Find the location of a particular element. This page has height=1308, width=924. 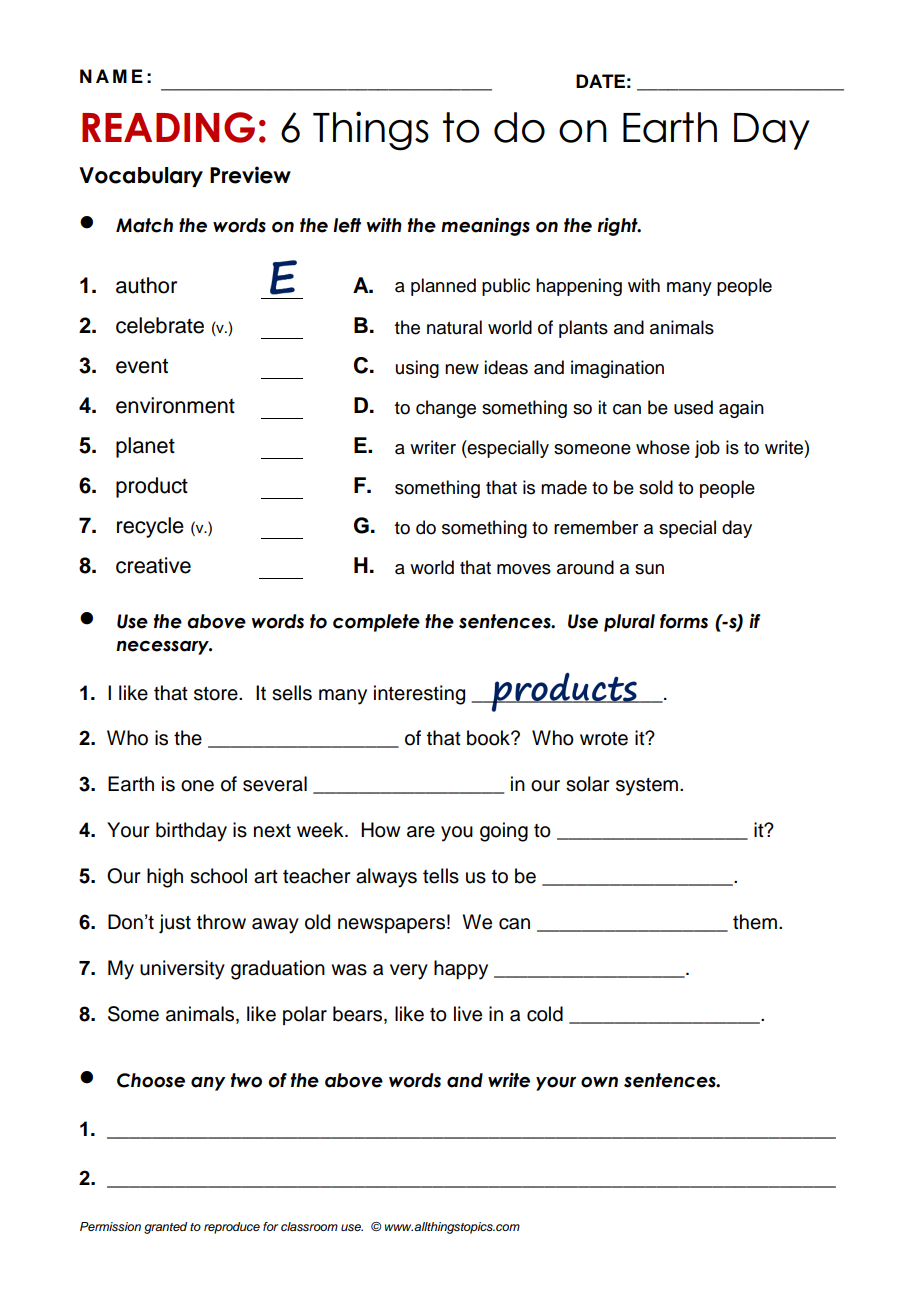

READING is located at coordinates (168, 127).
